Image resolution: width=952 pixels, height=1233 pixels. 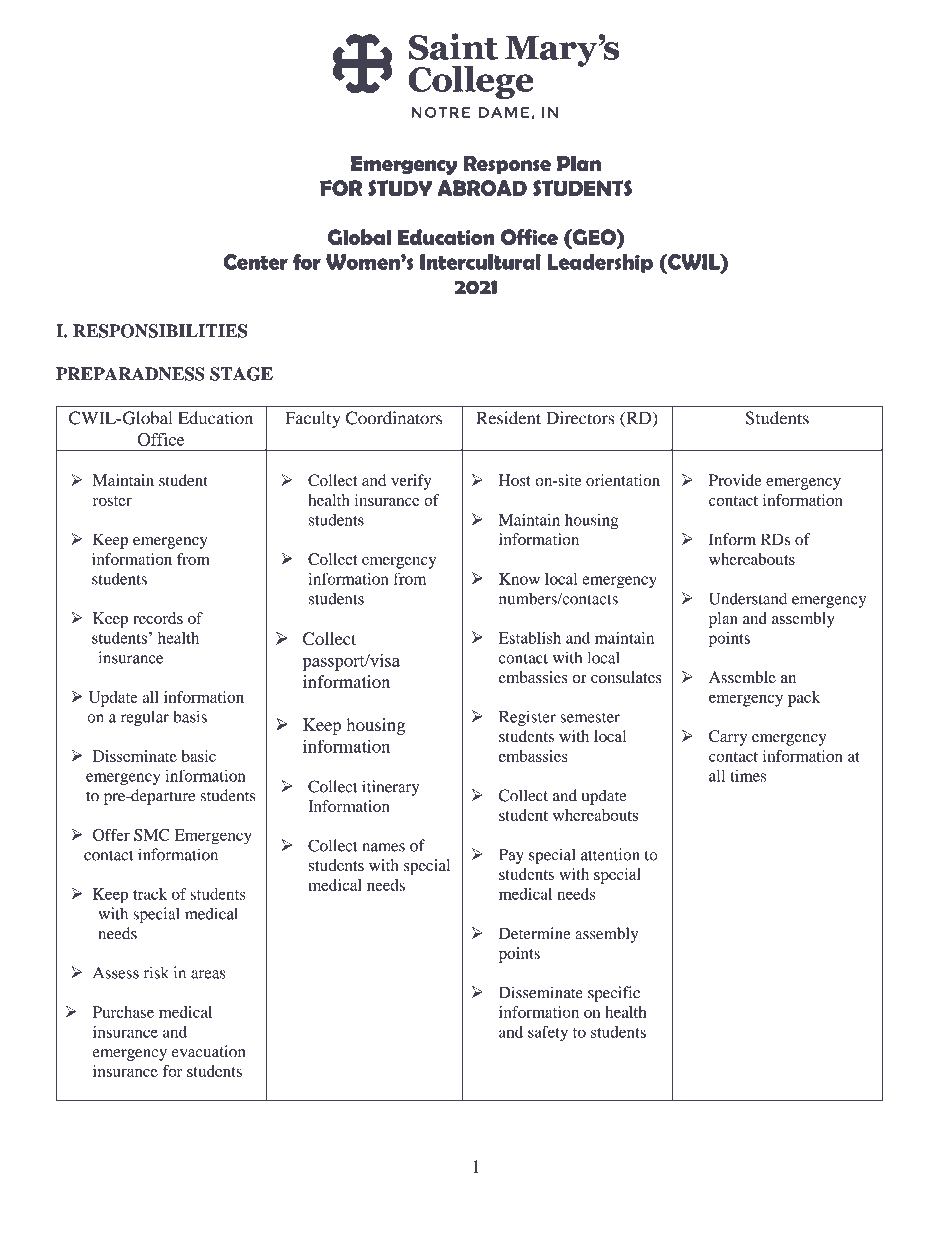 I want to click on records, so click(x=158, y=618).
